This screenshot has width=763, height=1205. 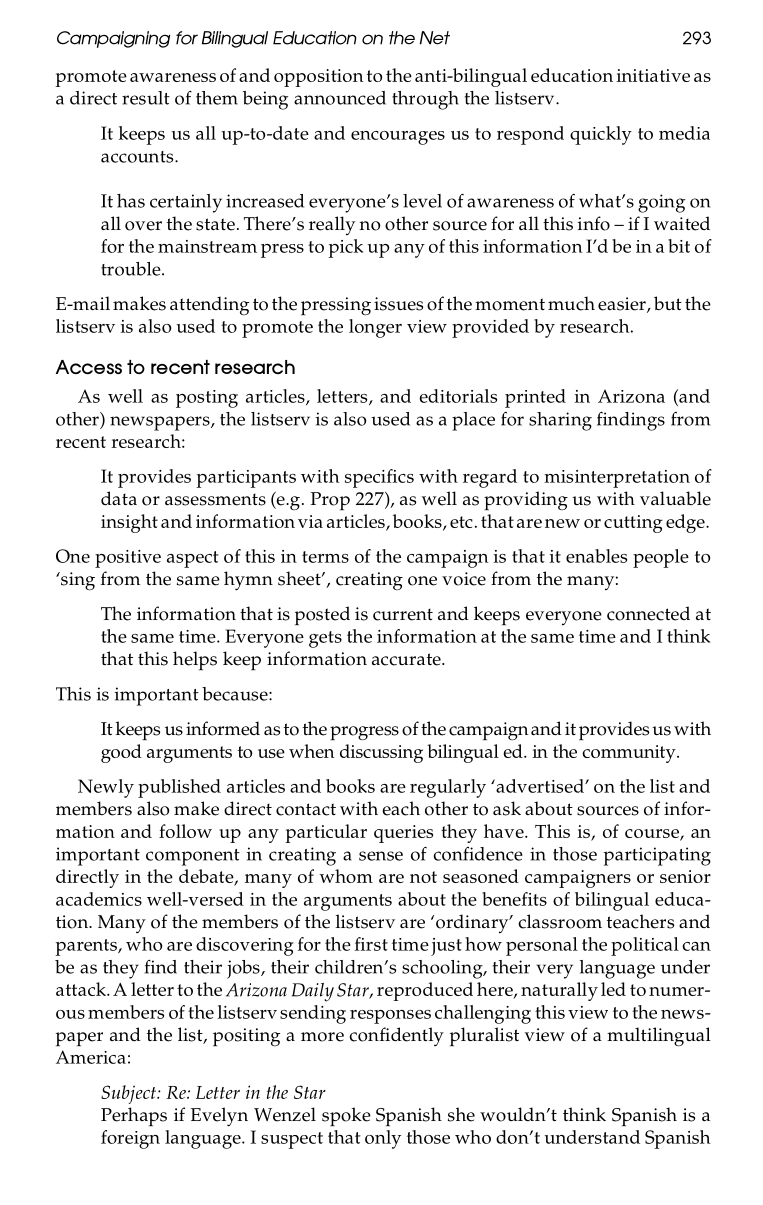 I want to click on political, so click(x=645, y=946).
